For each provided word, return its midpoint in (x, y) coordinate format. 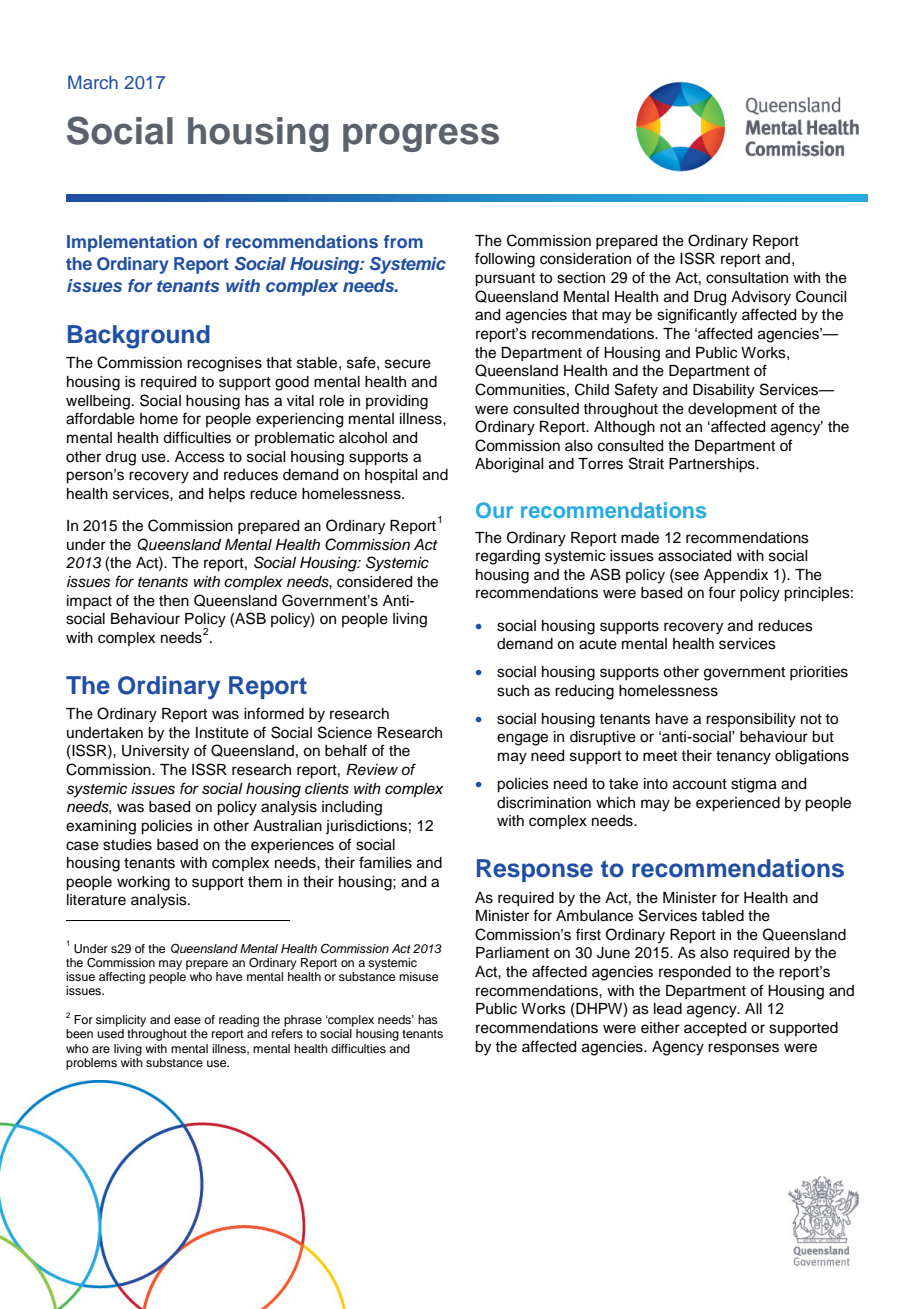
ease (187, 1020)
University (155, 752)
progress (421, 137)
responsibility (751, 720)
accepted (715, 1029)
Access (200, 457)
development (732, 410)
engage (522, 739)
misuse (418, 976)
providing (397, 402)
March (93, 82)
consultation (747, 278)
